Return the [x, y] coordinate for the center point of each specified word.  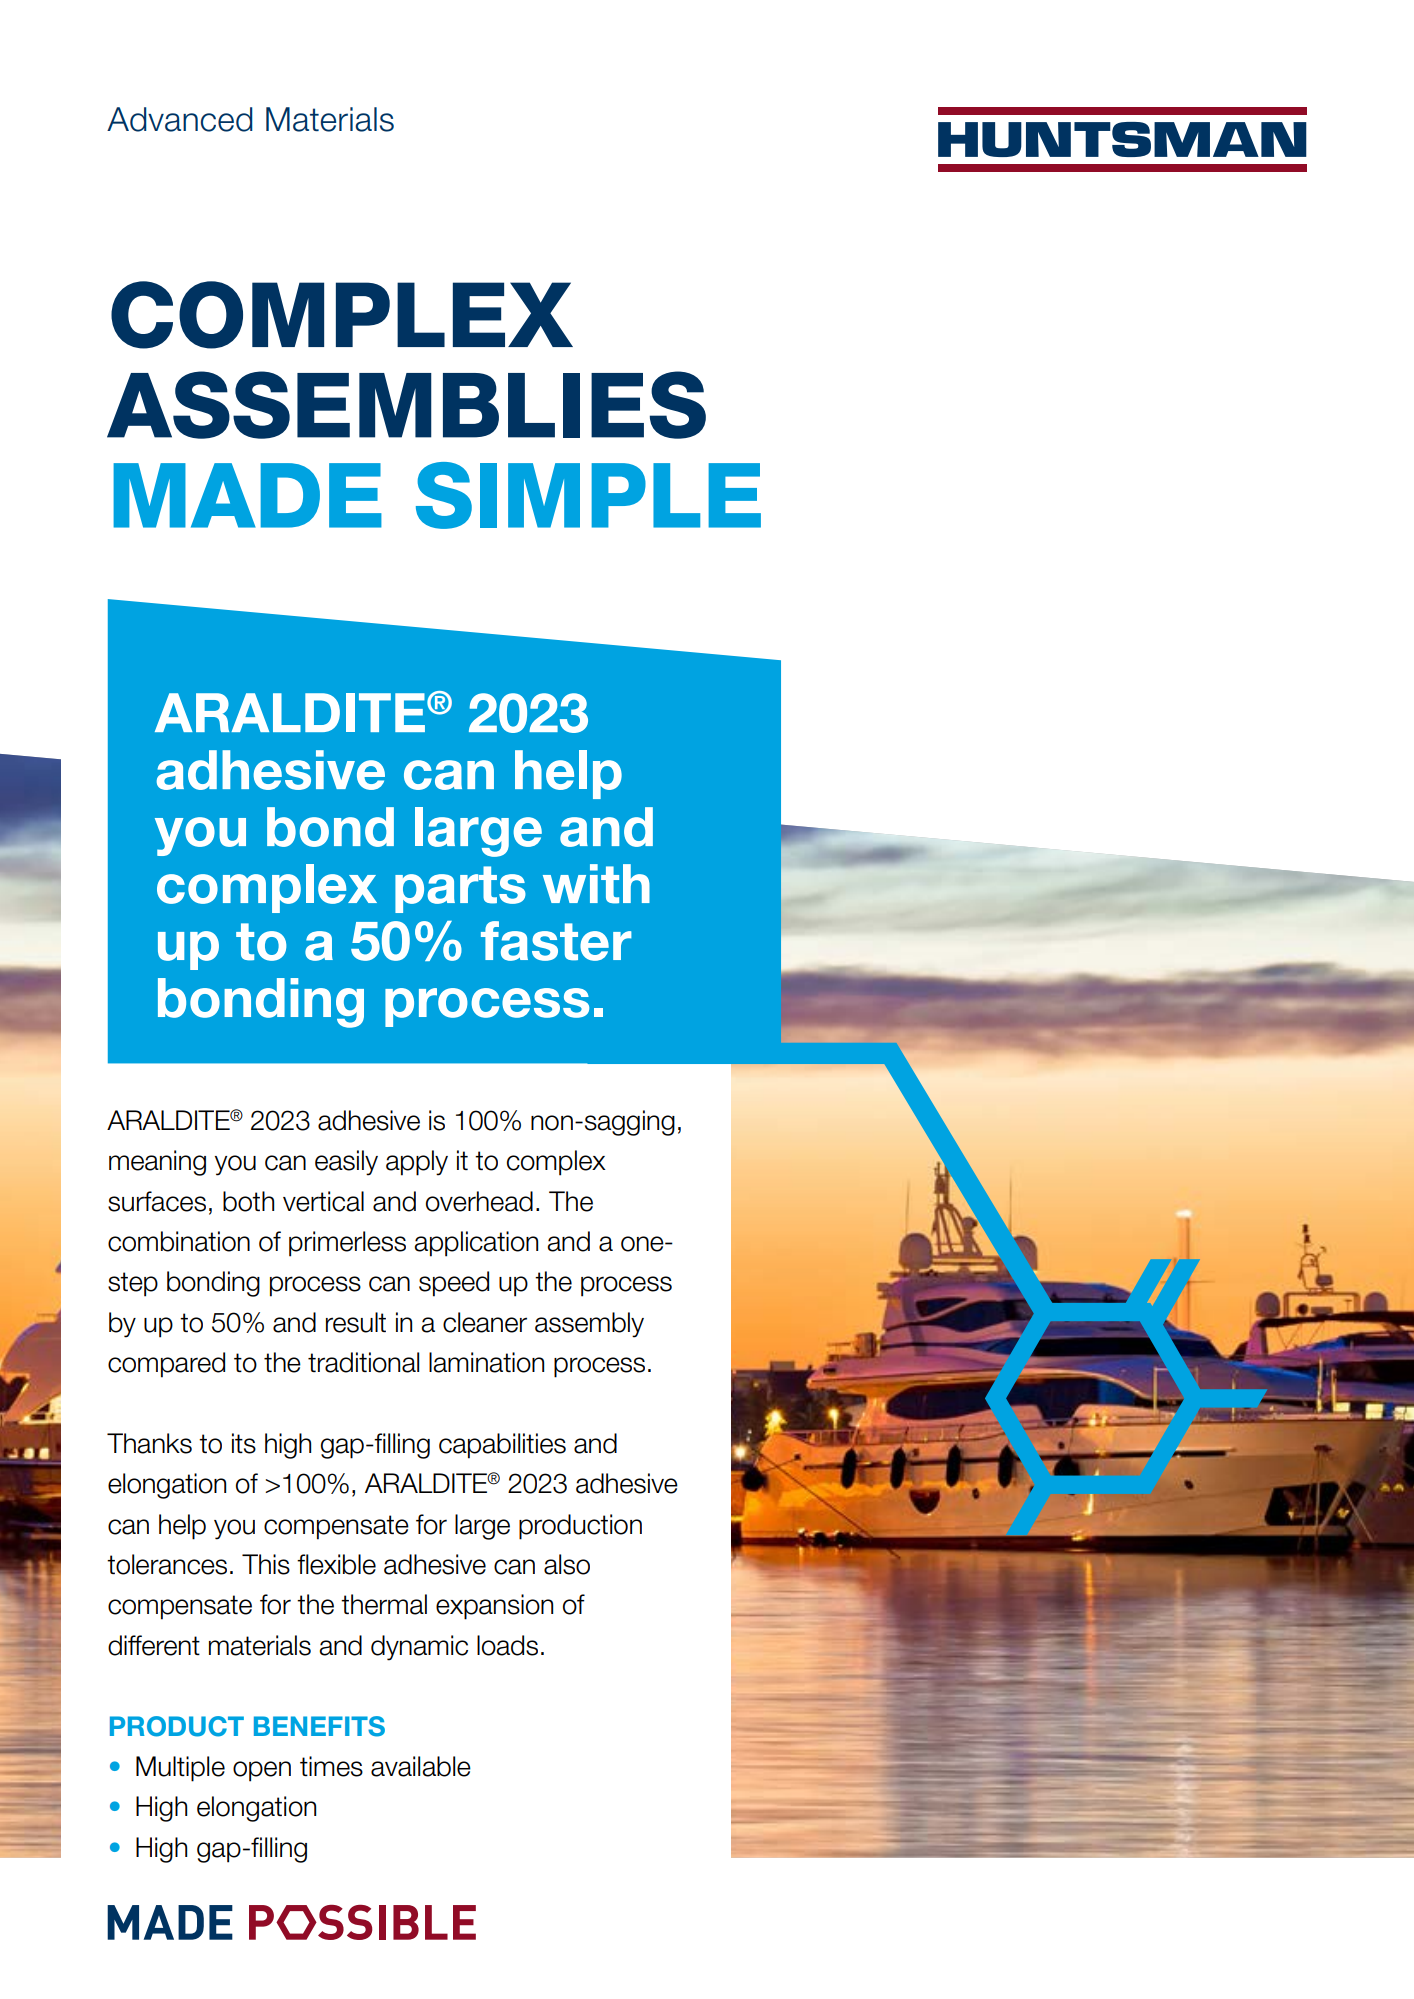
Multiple [180, 1769]
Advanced [180, 119]
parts [460, 889]
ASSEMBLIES [406, 405]
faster [556, 941]
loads [507, 1645]
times [331, 1766]
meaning [157, 1163]
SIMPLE [588, 495]
